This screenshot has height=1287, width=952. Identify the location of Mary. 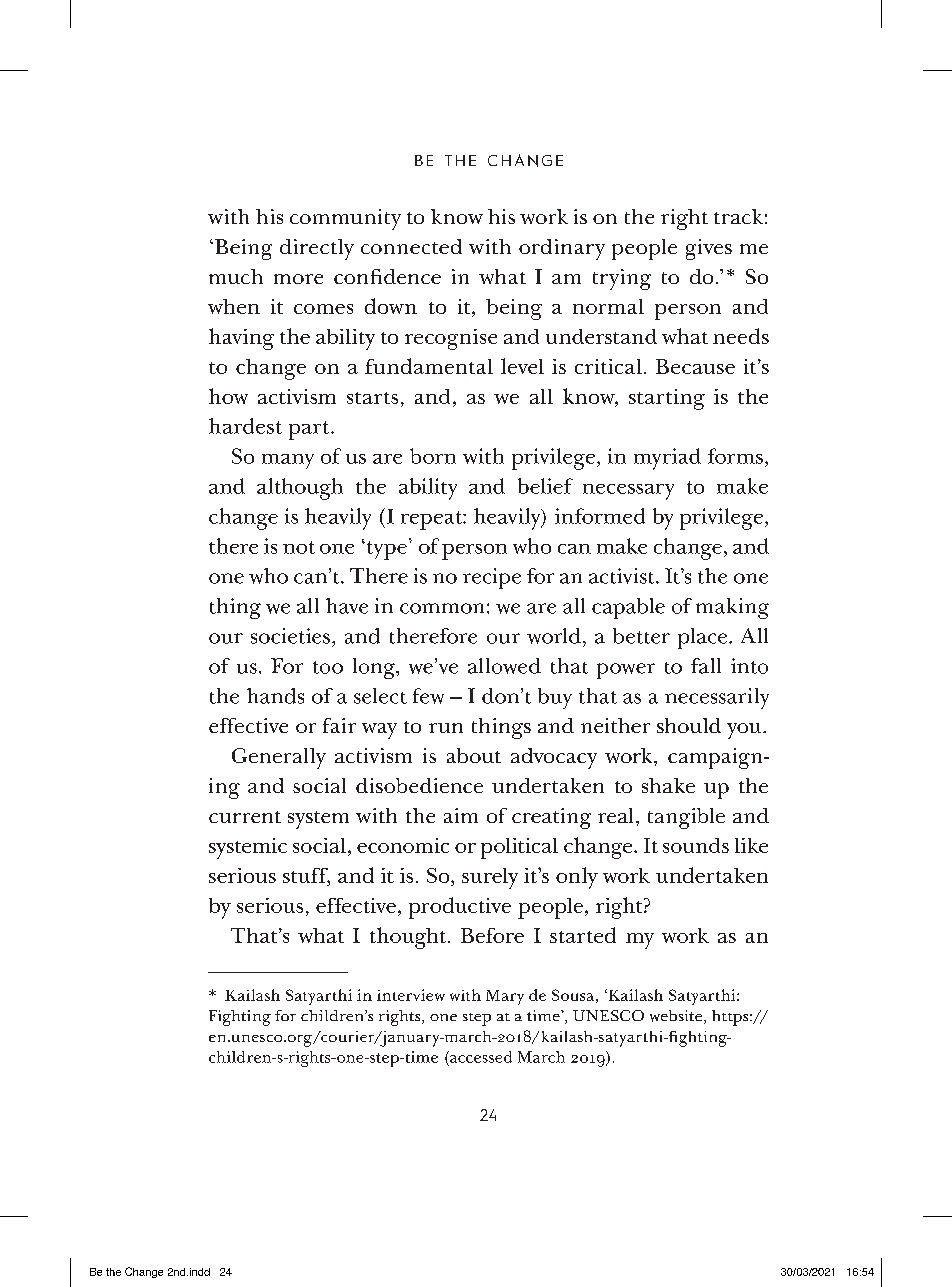
(505, 997).
